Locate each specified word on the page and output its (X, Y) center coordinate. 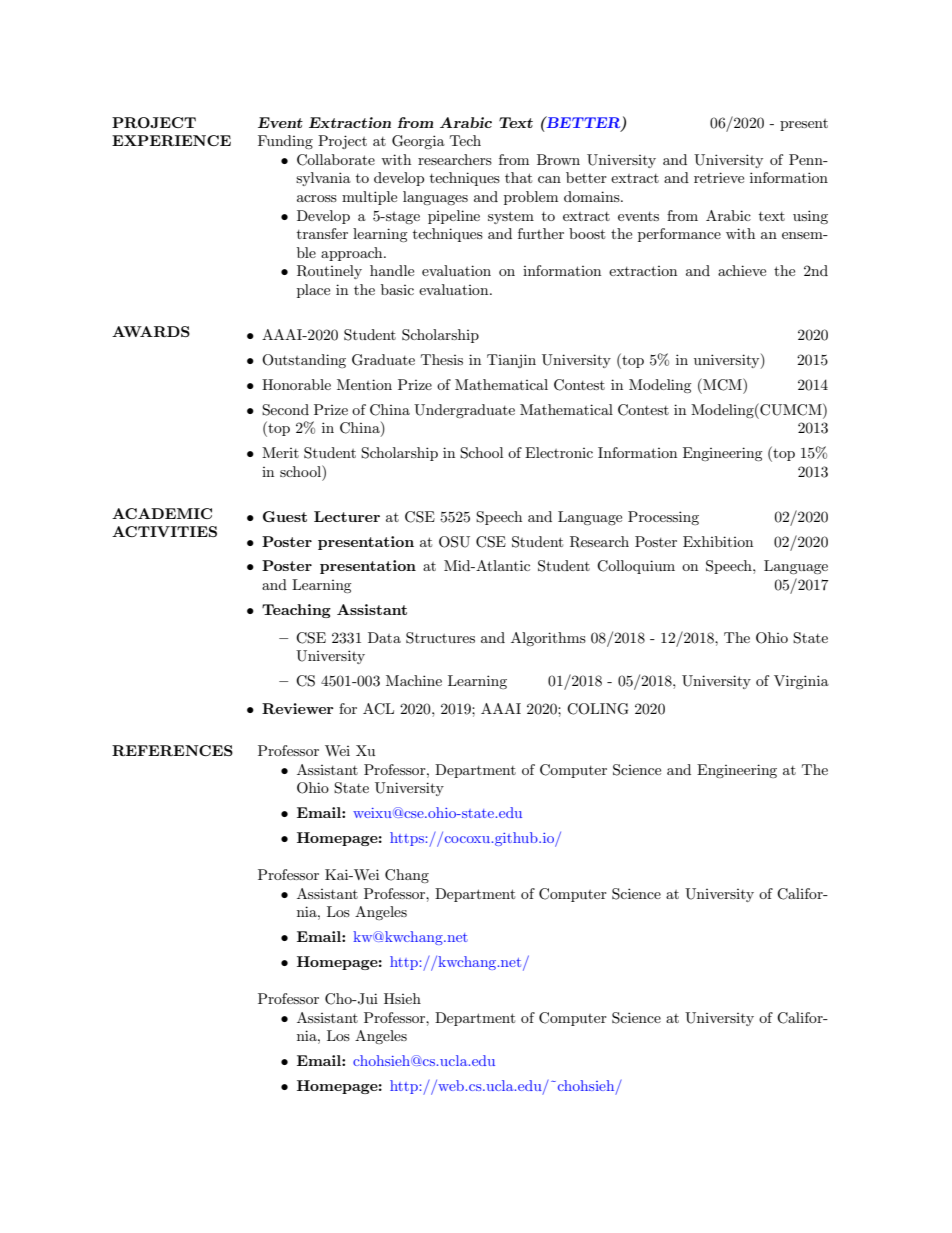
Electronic (559, 452)
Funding (285, 142)
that (518, 177)
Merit (280, 452)
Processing (663, 518)
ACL (378, 709)
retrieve (719, 177)
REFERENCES (172, 750)
